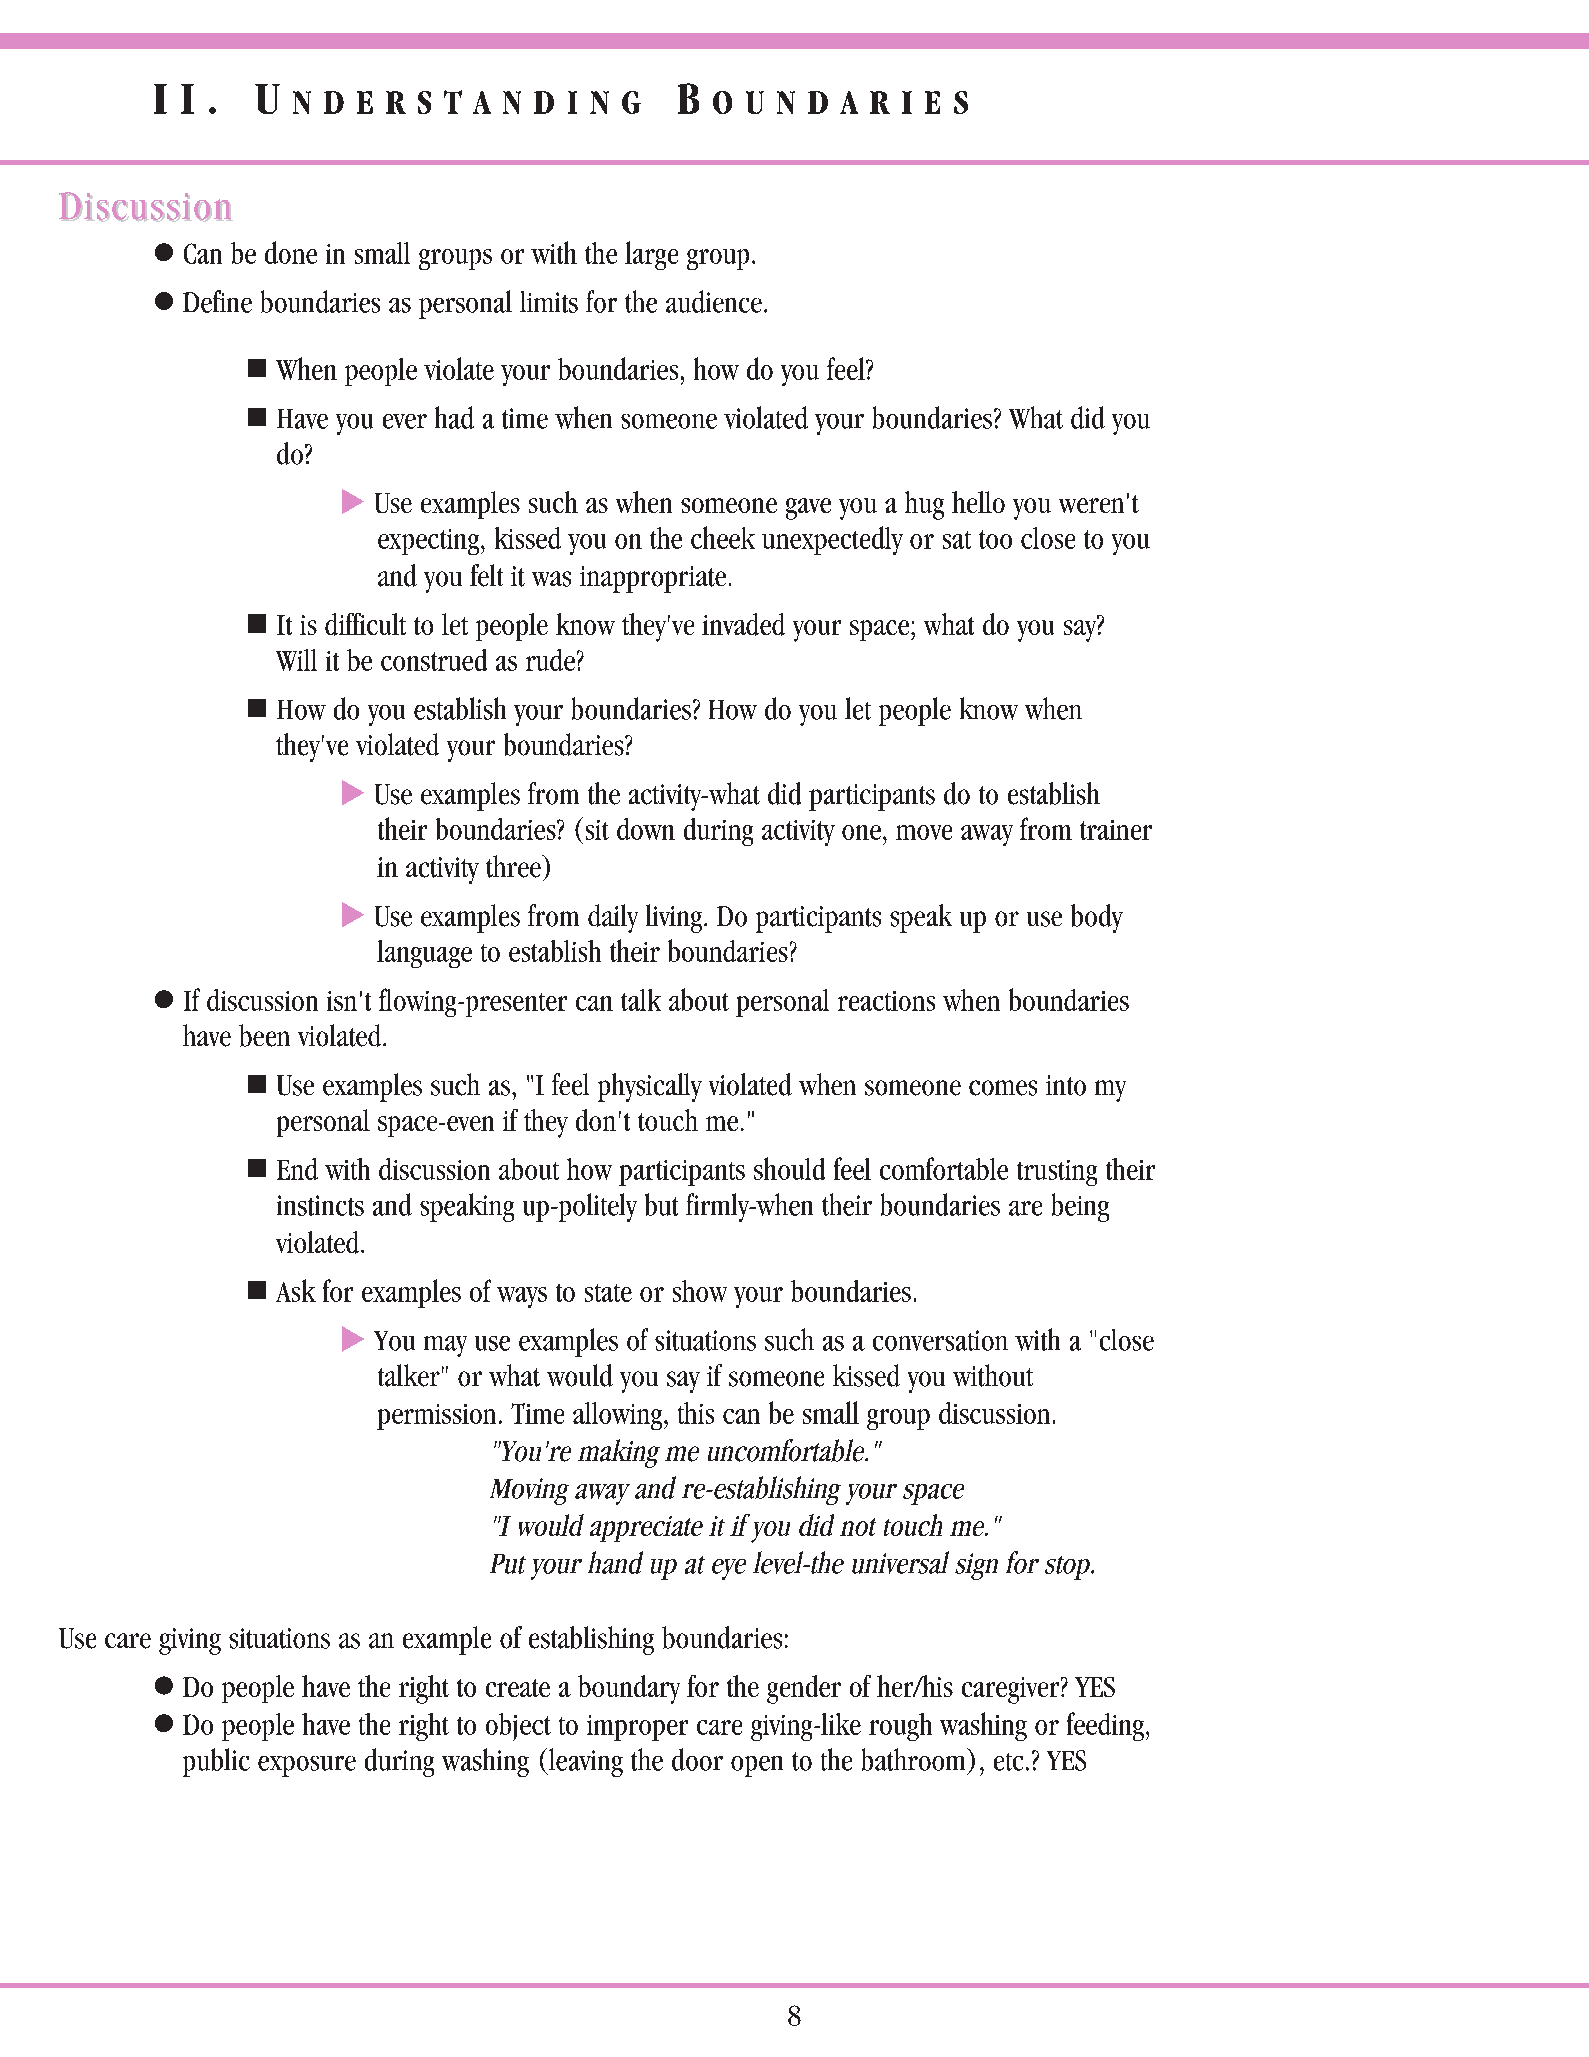 The image size is (1589, 2057). Describe the element at coordinates (637, 1728) in the screenshot. I see `improper` at that location.
